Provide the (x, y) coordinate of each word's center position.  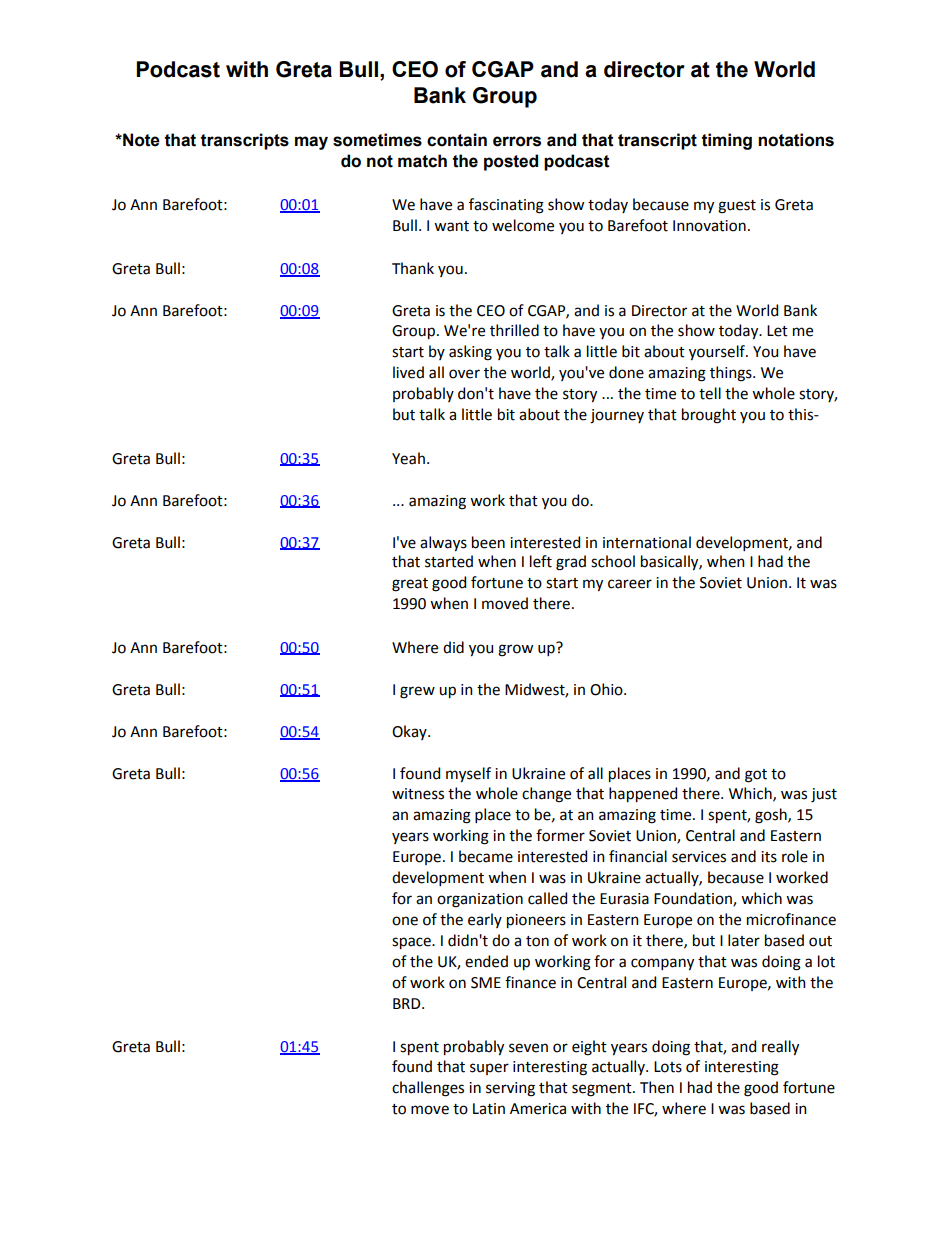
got (756, 776)
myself (468, 774)
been (488, 542)
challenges (428, 1089)
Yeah (408, 458)
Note (140, 140)
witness (418, 794)
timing (727, 141)
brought (709, 416)
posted (511, 162)
